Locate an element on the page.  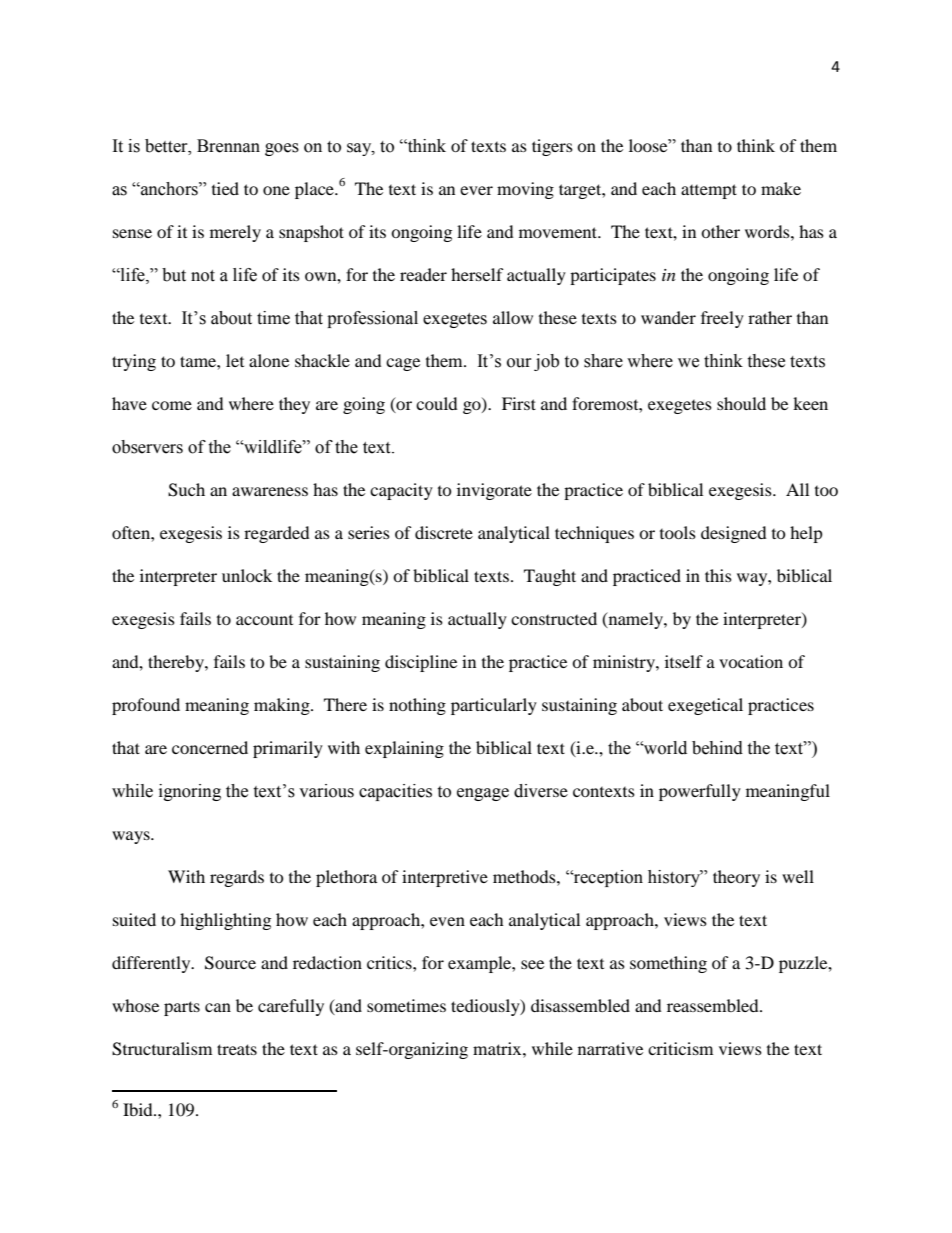
powerfully is located at coordinates (700, 792).
